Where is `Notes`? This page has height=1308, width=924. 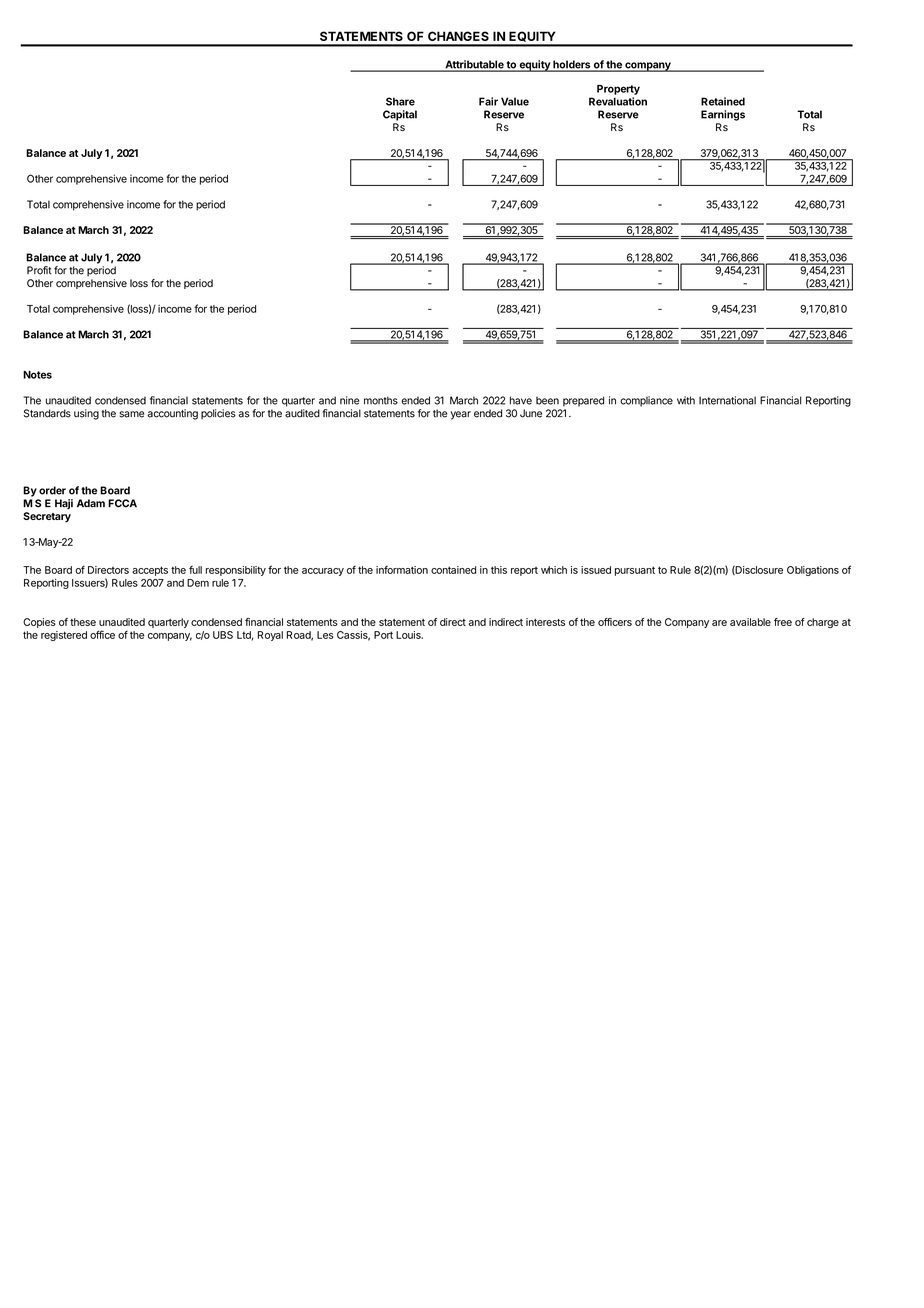
Notes is located at coordinates (37, 375).
